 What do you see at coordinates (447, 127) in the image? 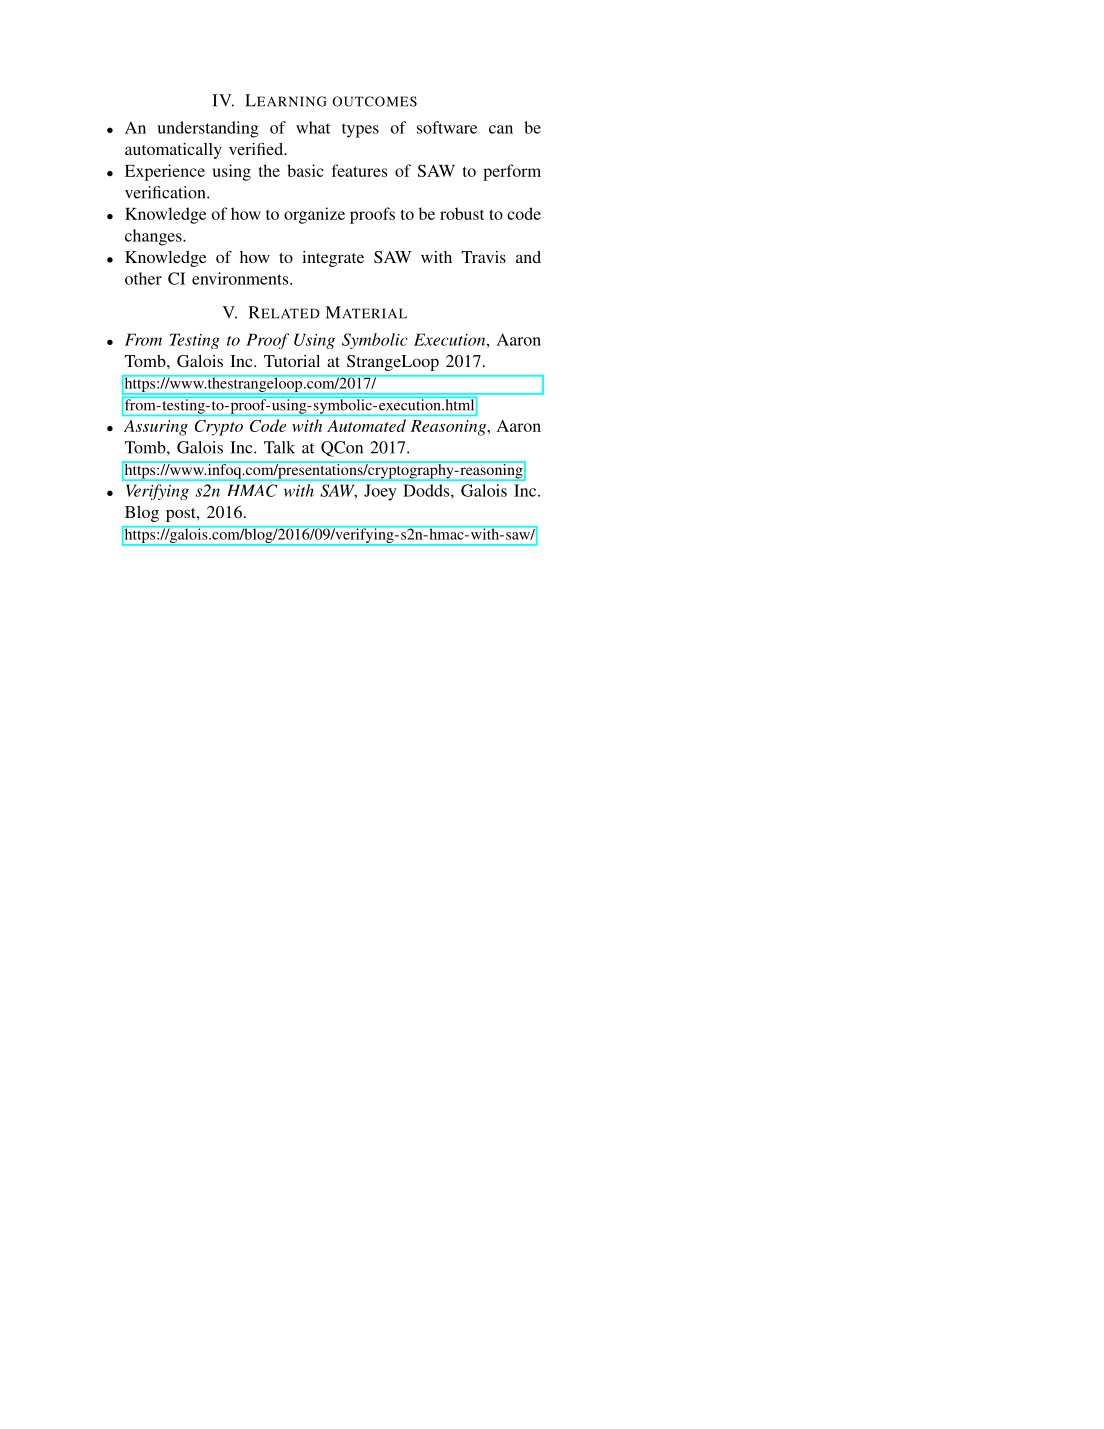
I see `software` at bounding box center [447, 127].
